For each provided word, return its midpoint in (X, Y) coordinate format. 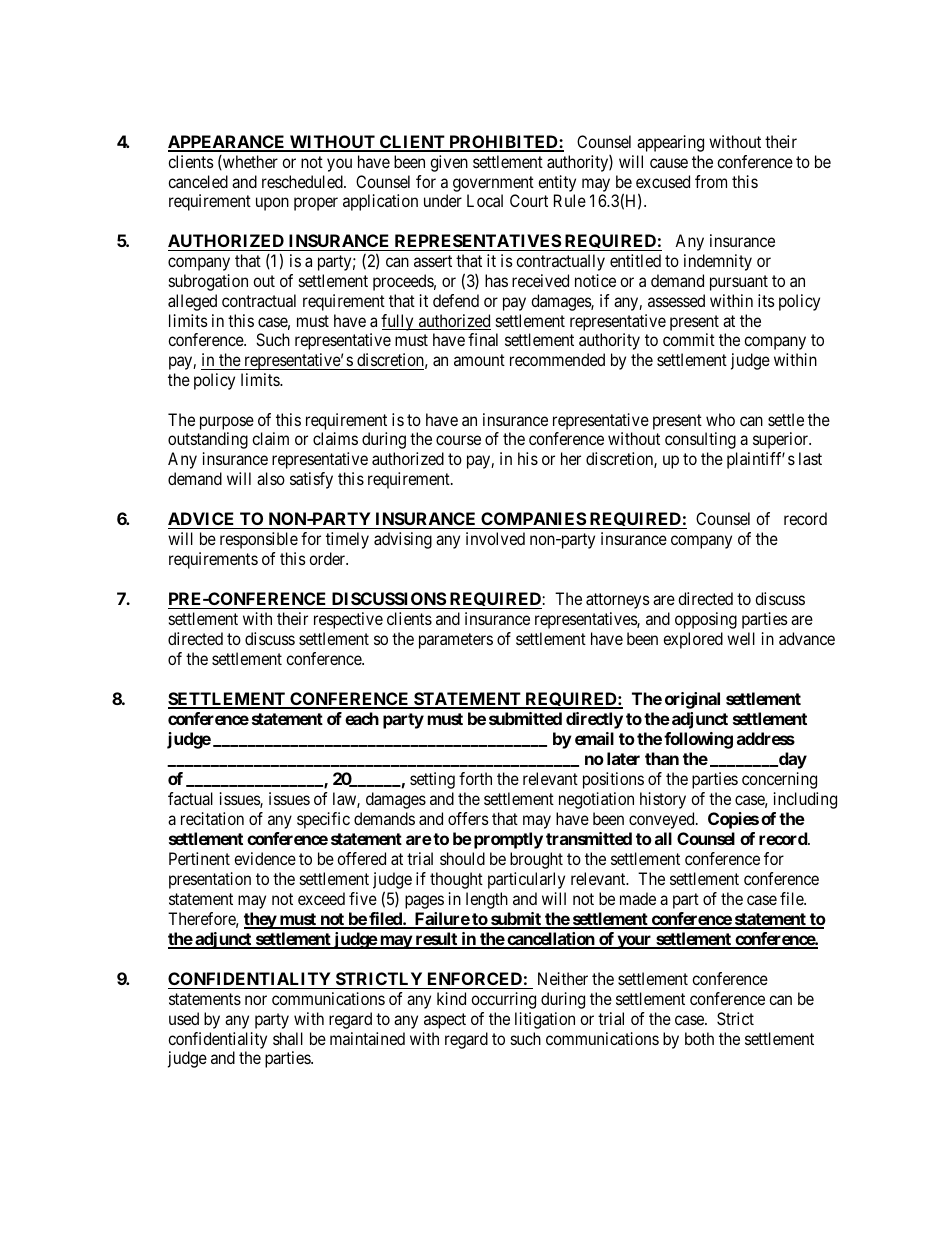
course (458, 440)
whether (249, 162)
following (698, 740)
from (711, 181)
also (271, 478)
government (493, 184)
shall (288, 1038)
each (362, 718)
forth (475, 778)
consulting (700, 440)
